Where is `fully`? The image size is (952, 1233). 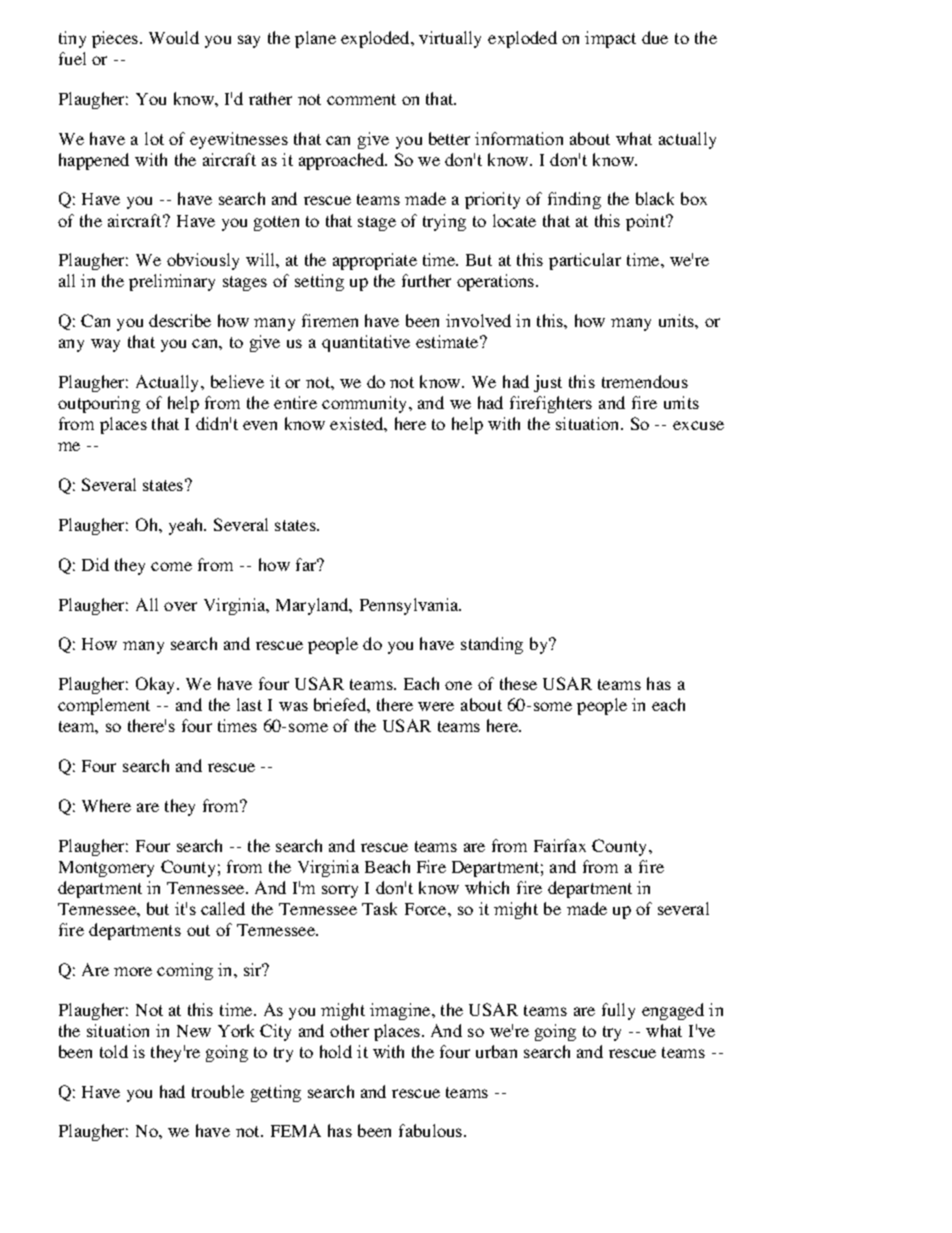
fully is located at coordinates (618, 1011).
